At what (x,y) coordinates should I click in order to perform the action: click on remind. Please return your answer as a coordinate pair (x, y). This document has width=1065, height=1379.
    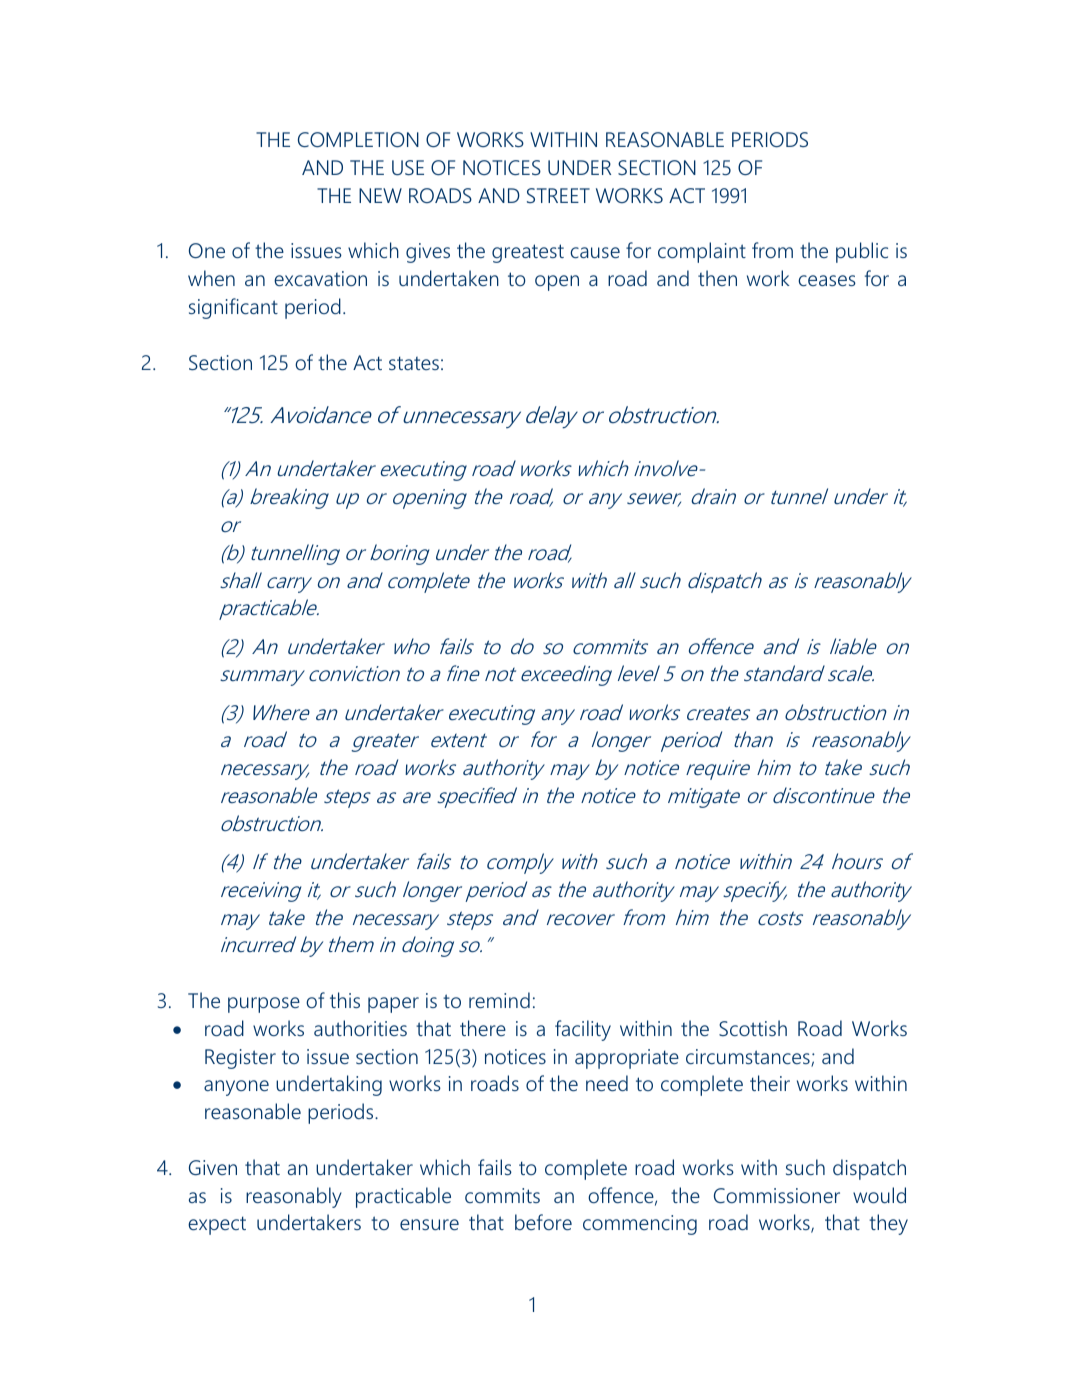
    Looking at the image, I should click on (499, 1000).
